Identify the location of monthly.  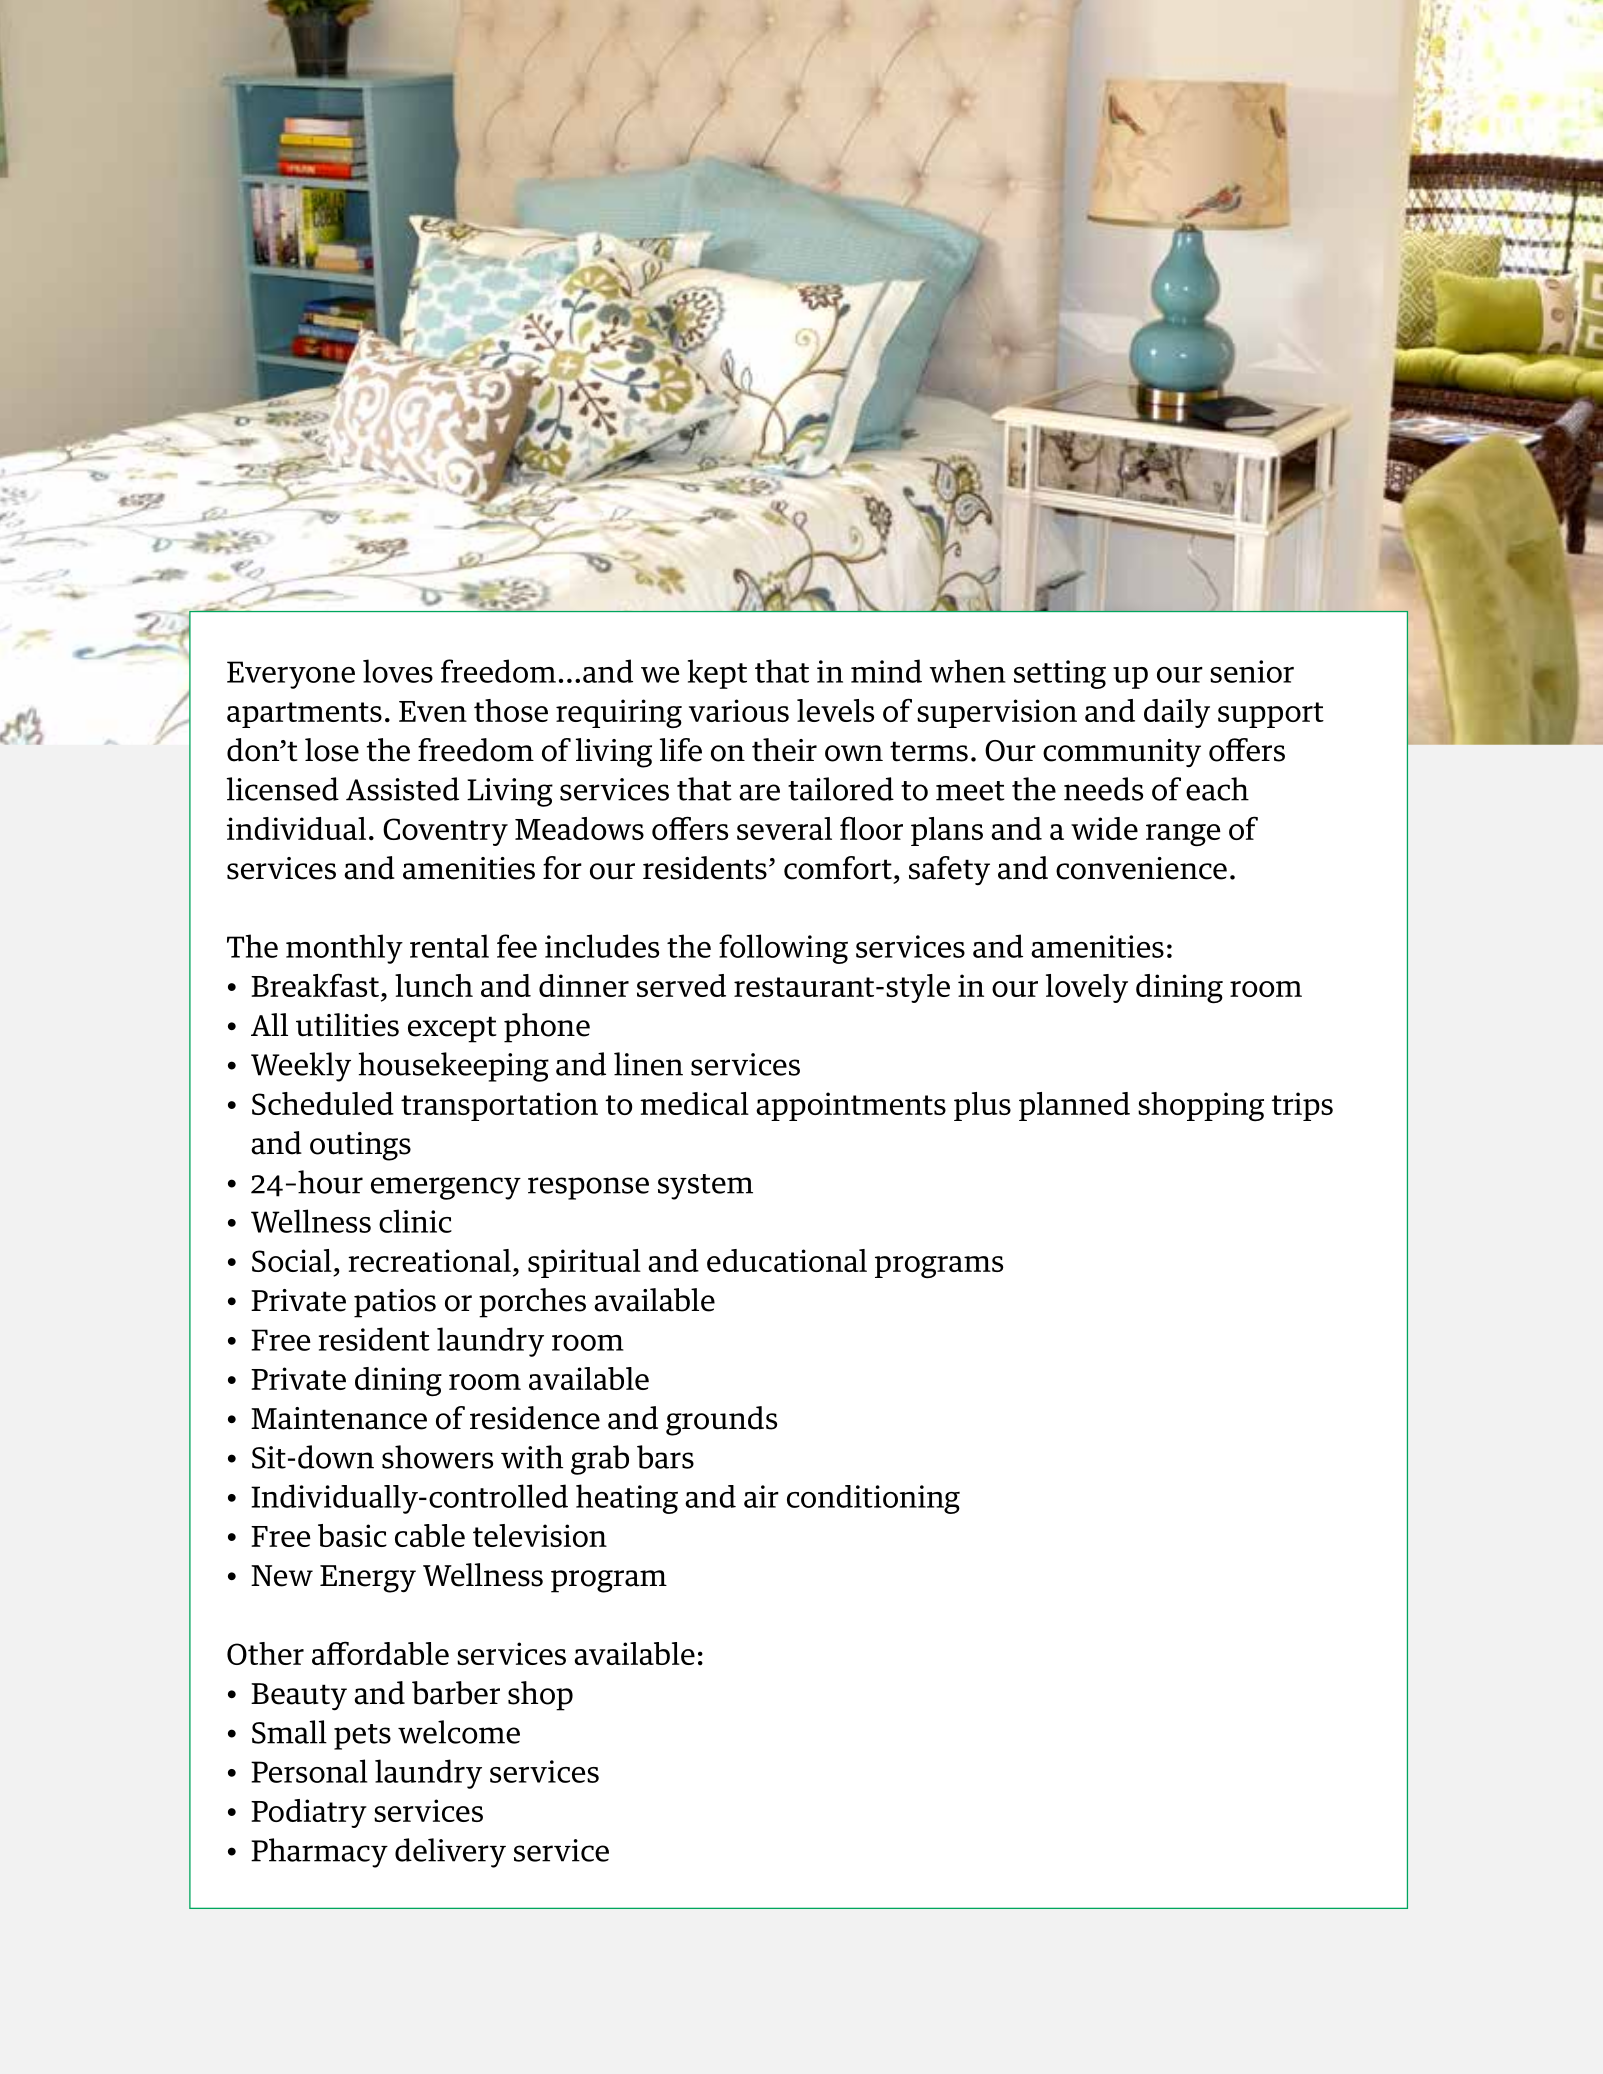
(344, 949).
